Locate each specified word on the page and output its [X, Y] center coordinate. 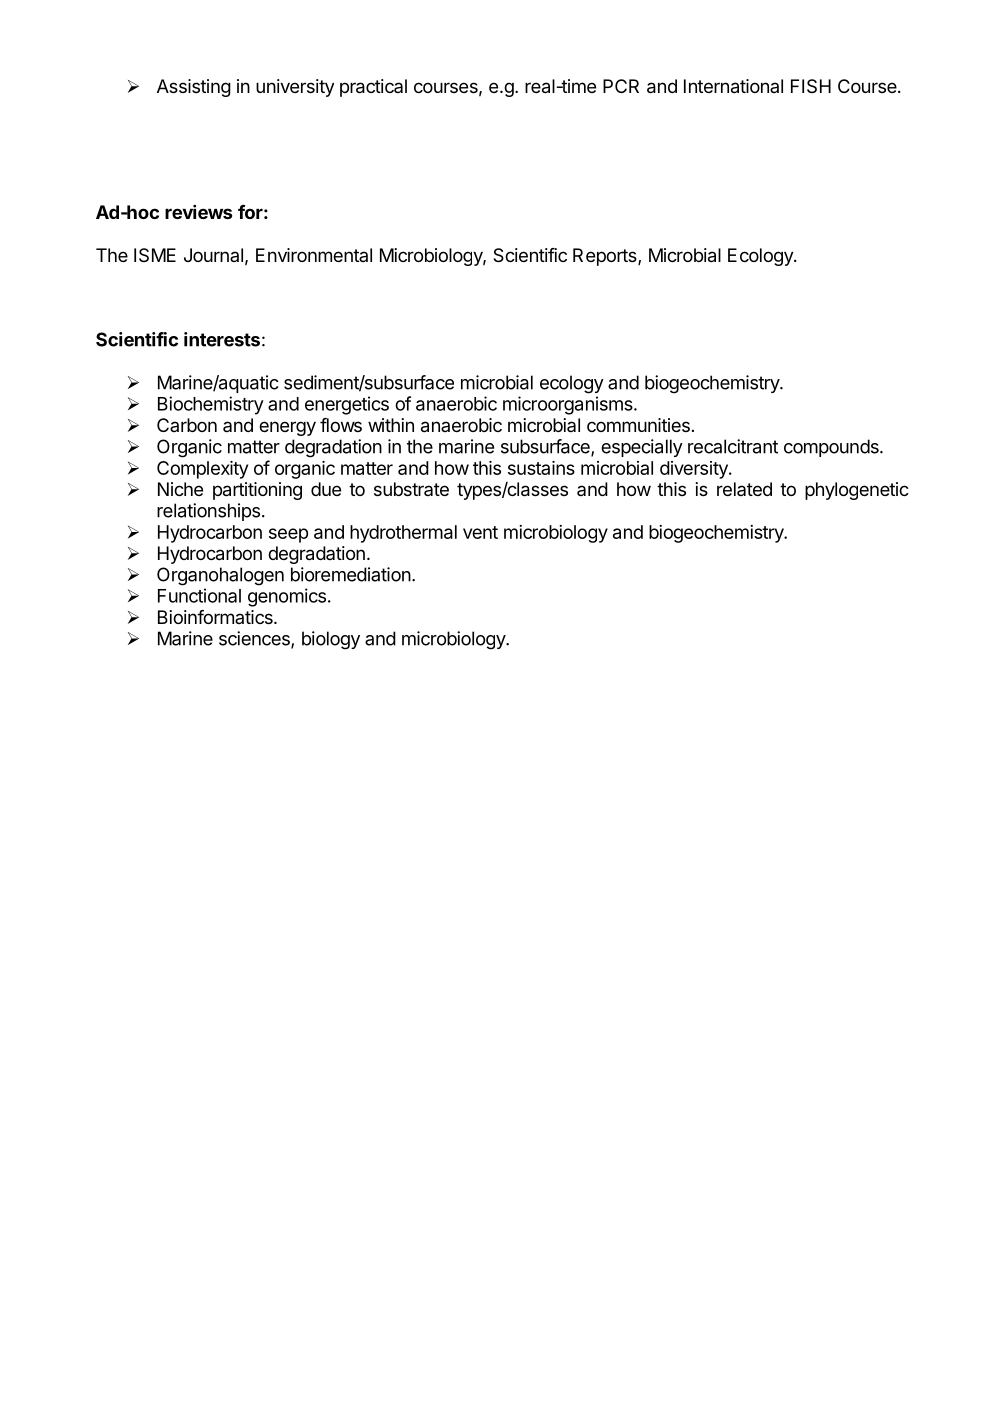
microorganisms [569, 405]
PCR [621, 86]
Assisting [194, 88]
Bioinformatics [216, 617]
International [733, 86]
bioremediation [351, 574]
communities [638, 425]
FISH [811, 86]
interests [222, 339]
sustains [541, 468]
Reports [606, 257]
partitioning [257, 491]
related [744, 489]
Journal [213, 255]
